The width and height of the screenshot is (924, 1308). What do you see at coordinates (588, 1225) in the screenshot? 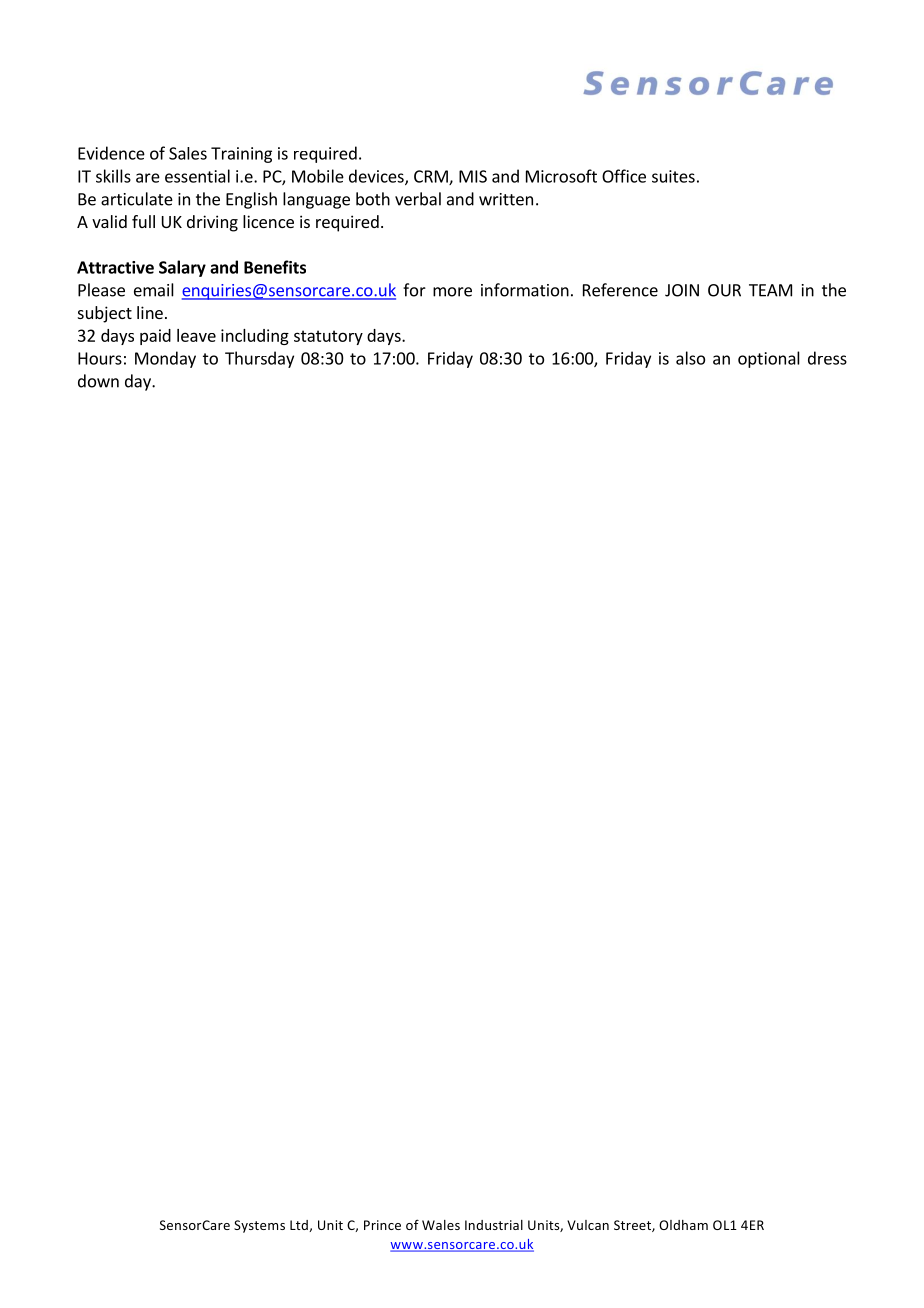
I see `Vulcan` at bounding box center [588, 1225].
